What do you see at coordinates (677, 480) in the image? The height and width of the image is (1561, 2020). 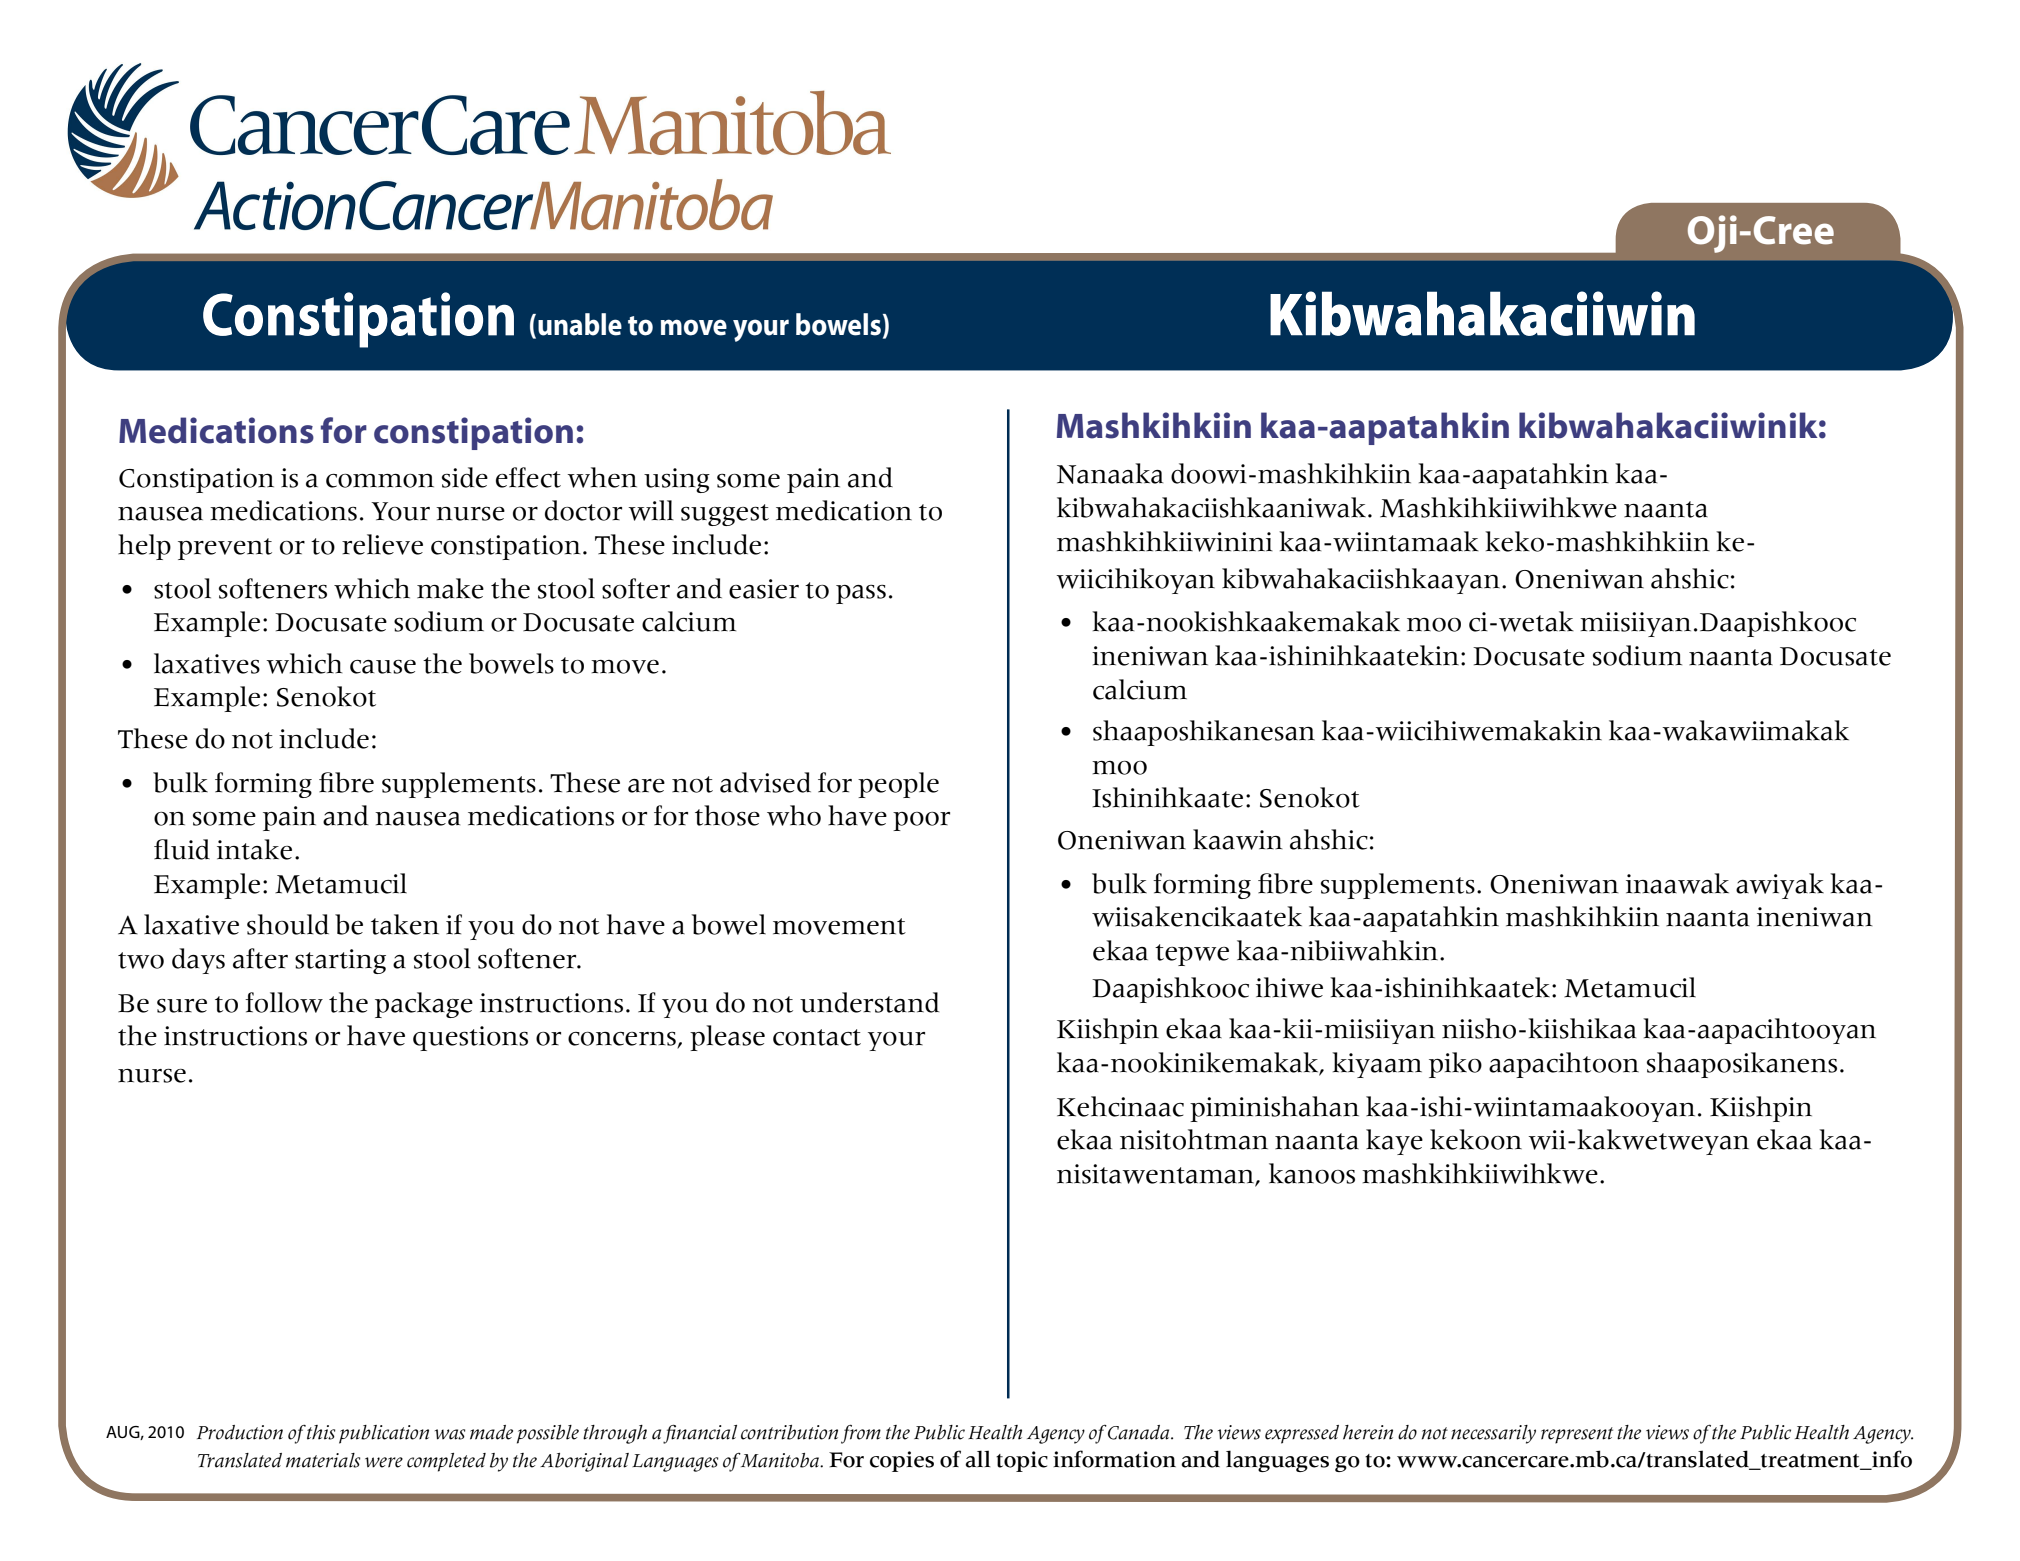 I see `using` at bounding box center [677, 480].
